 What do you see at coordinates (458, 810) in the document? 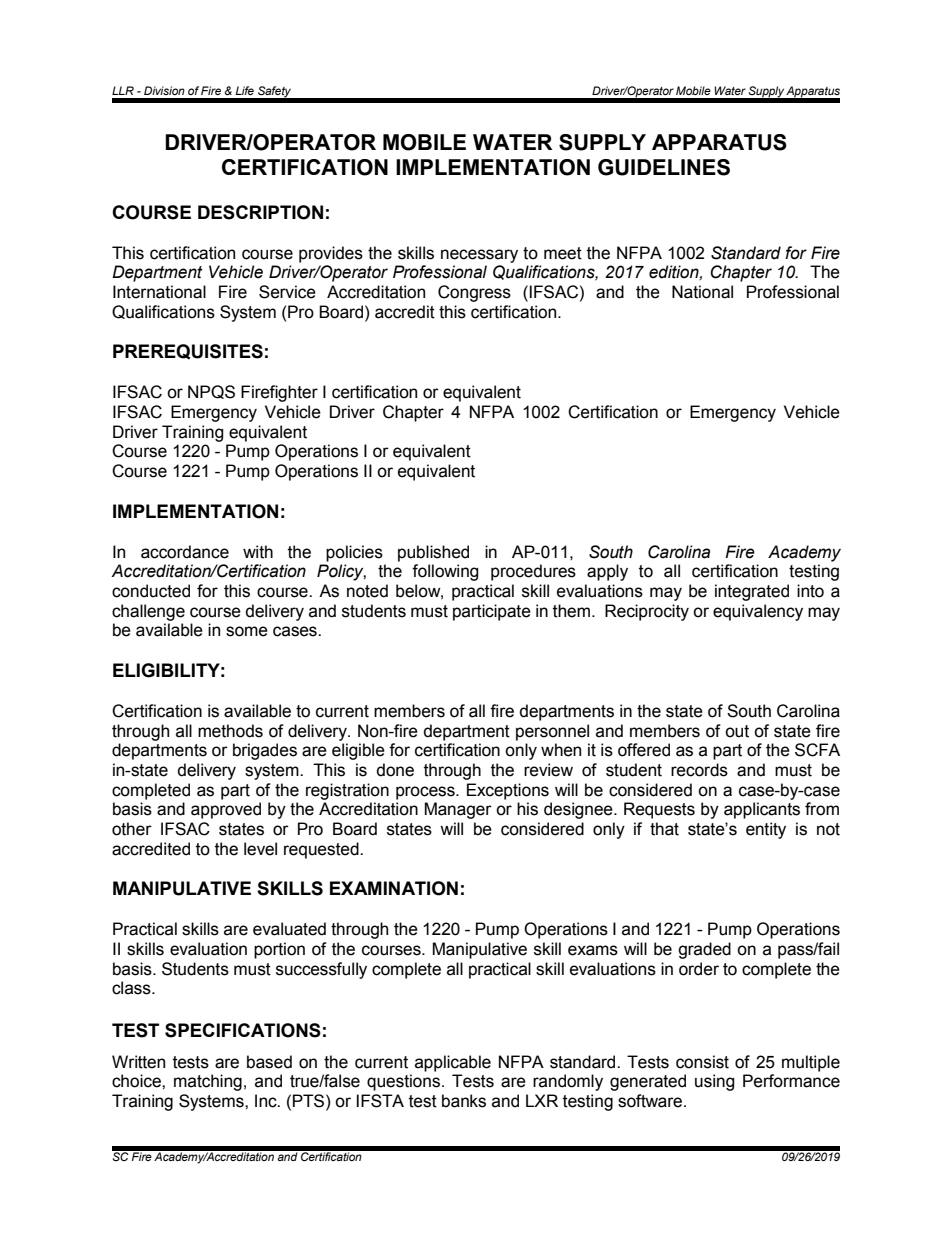
I see `Manager` at bounding box center [458, 810].
